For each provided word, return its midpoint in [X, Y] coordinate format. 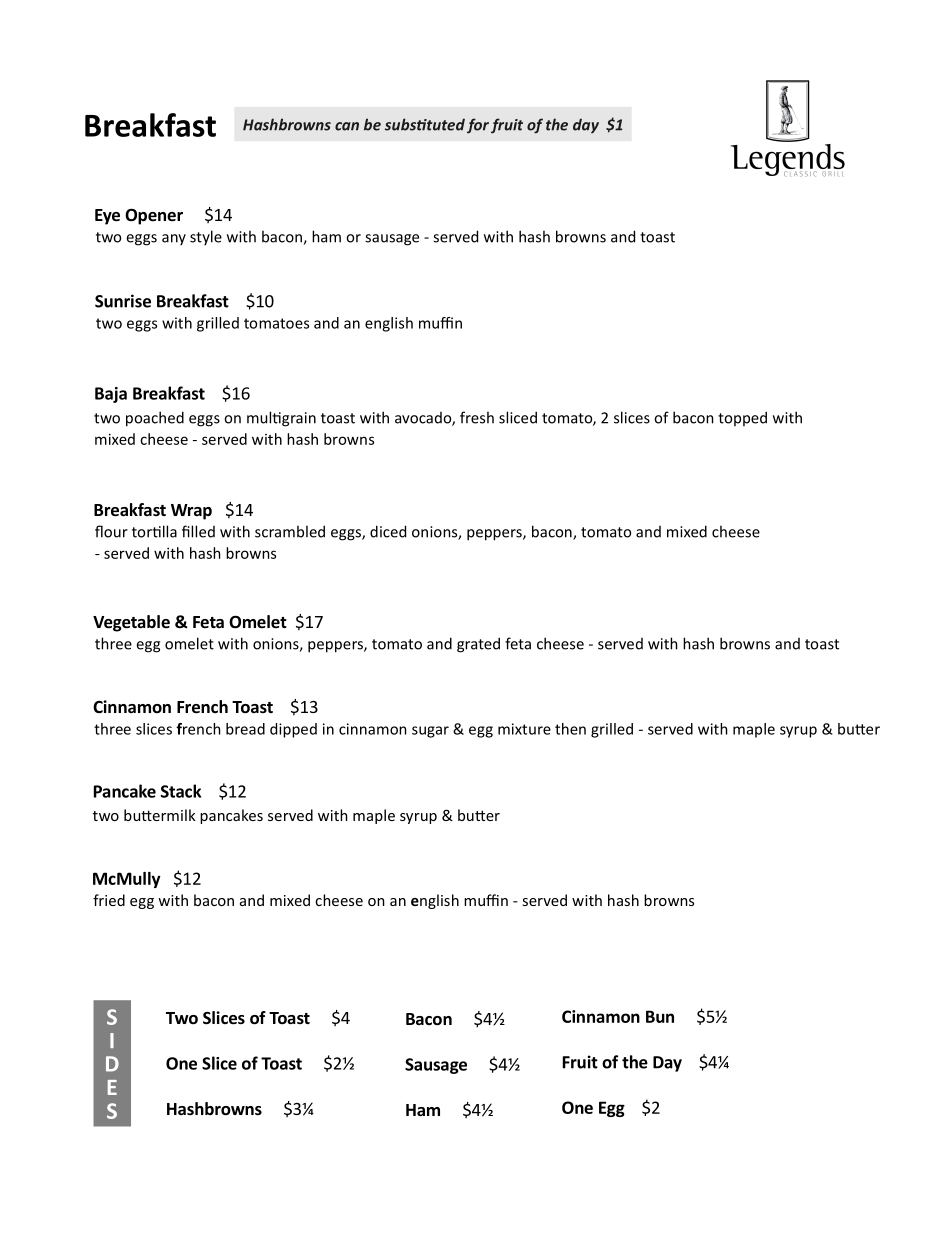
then [570, 729]
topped [742, 418]
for [476, 125]
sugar [430, 732]
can [347, 126]
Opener [154, 216]
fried [109, 900]
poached [155, 419]
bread [245, 729]
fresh [477, 417]
